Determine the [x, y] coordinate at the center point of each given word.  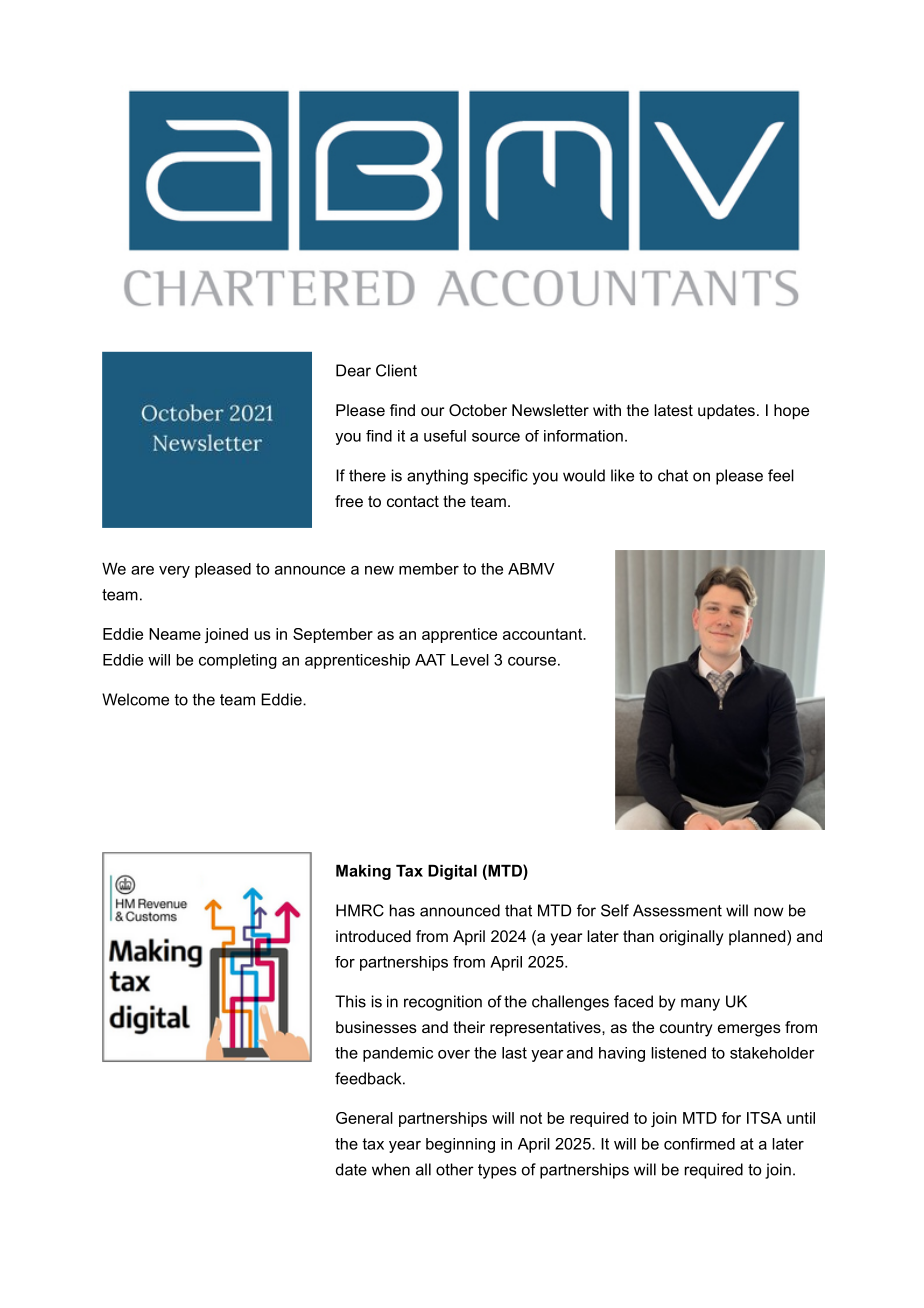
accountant [543, 634]
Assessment [677, 910]
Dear [353, 370]
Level [470, 660]
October [478, 410]
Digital [452, 872]
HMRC [360, 910]
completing [238, 661]
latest [673, 410]
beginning [460, 1145]
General [364, 1118]
